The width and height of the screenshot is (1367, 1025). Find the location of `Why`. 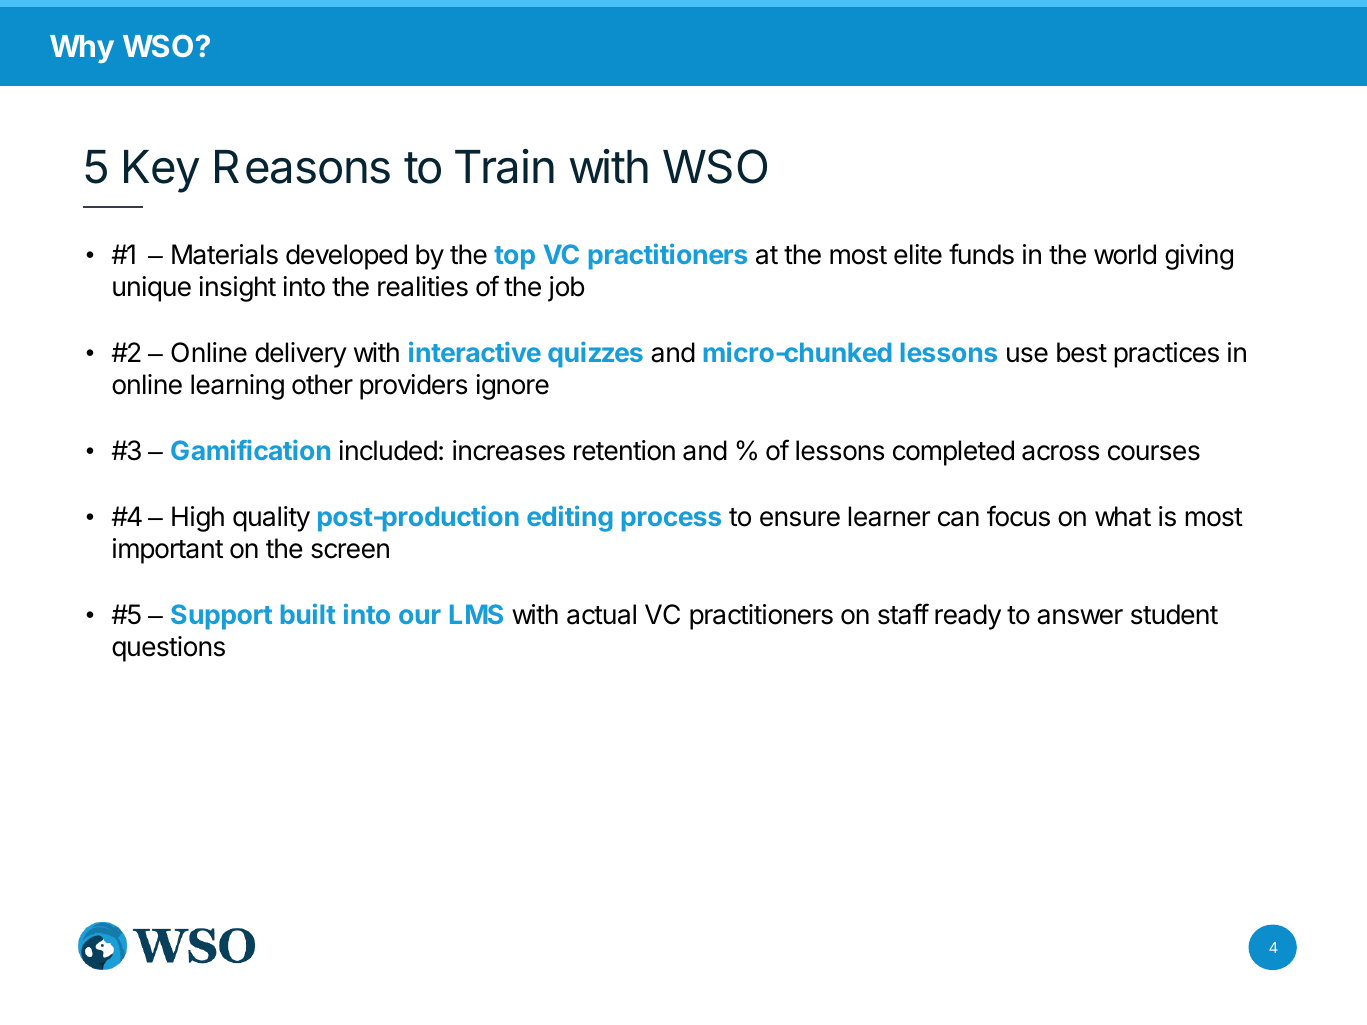

Why is located at coordinates (82, 49).
